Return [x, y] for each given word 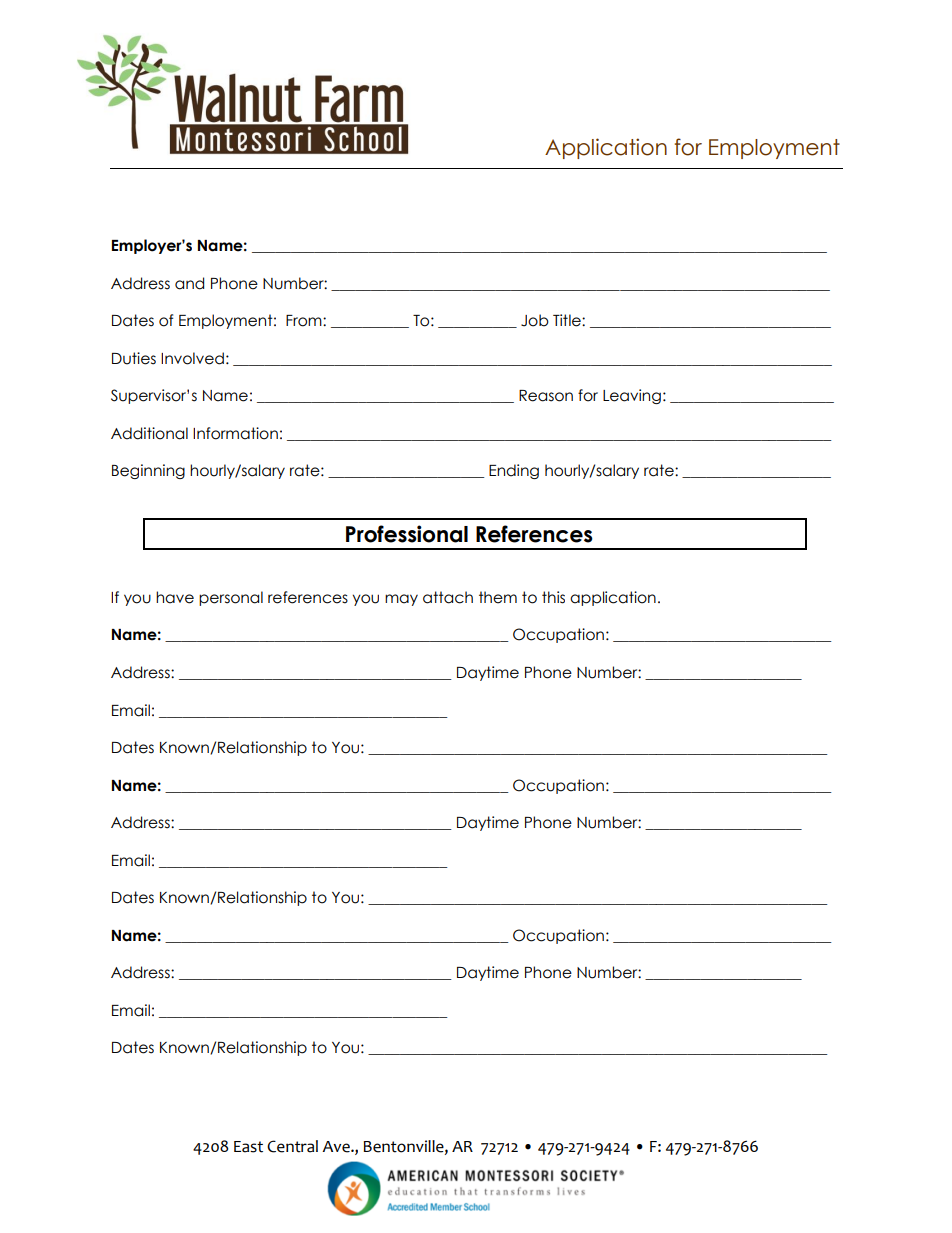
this [553, 597]
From [305, 321]
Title [568, 320]
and [189, 283]
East [248, 1147]
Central [292, 1146]
